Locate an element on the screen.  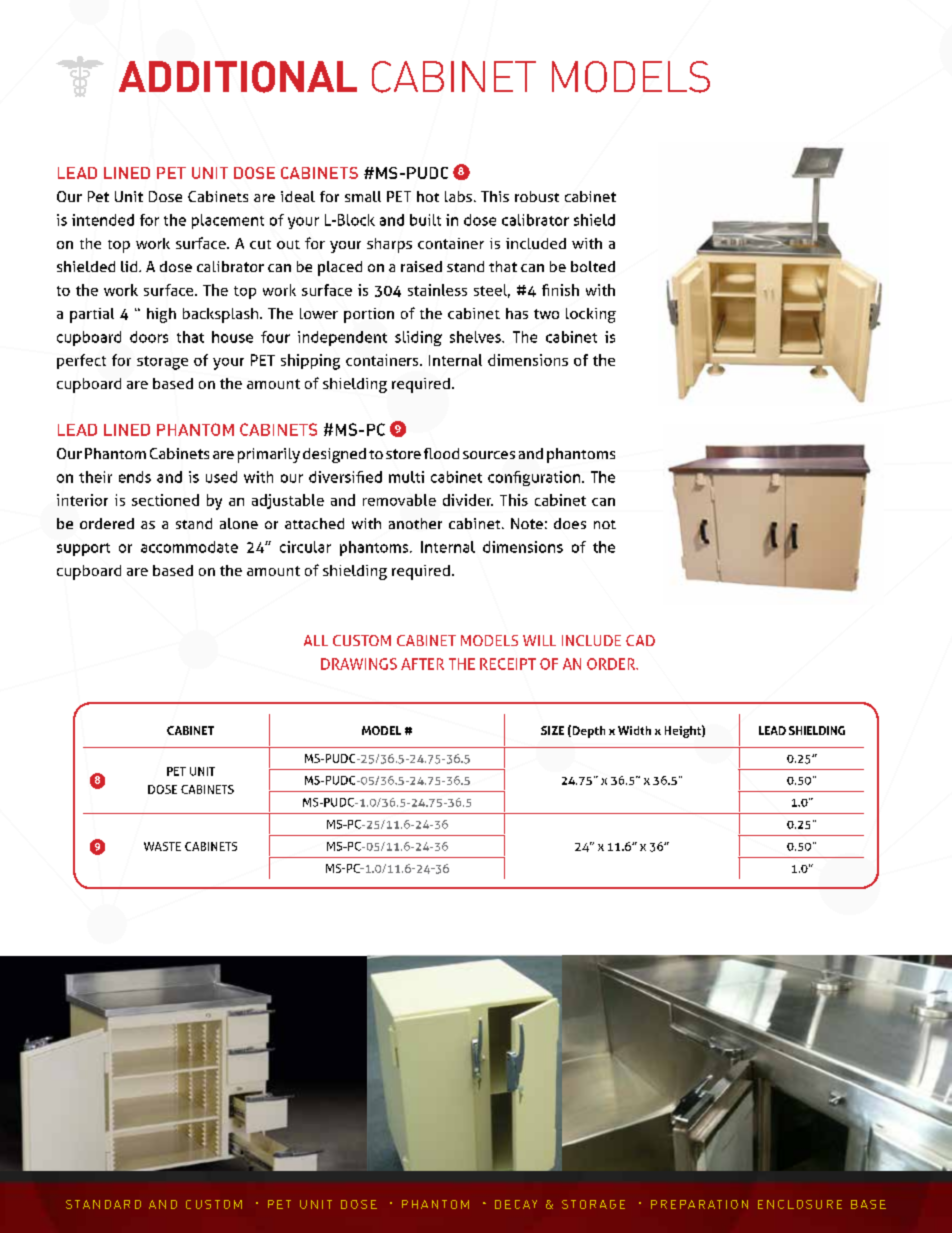
circular is located at coordinates (305, 547).
